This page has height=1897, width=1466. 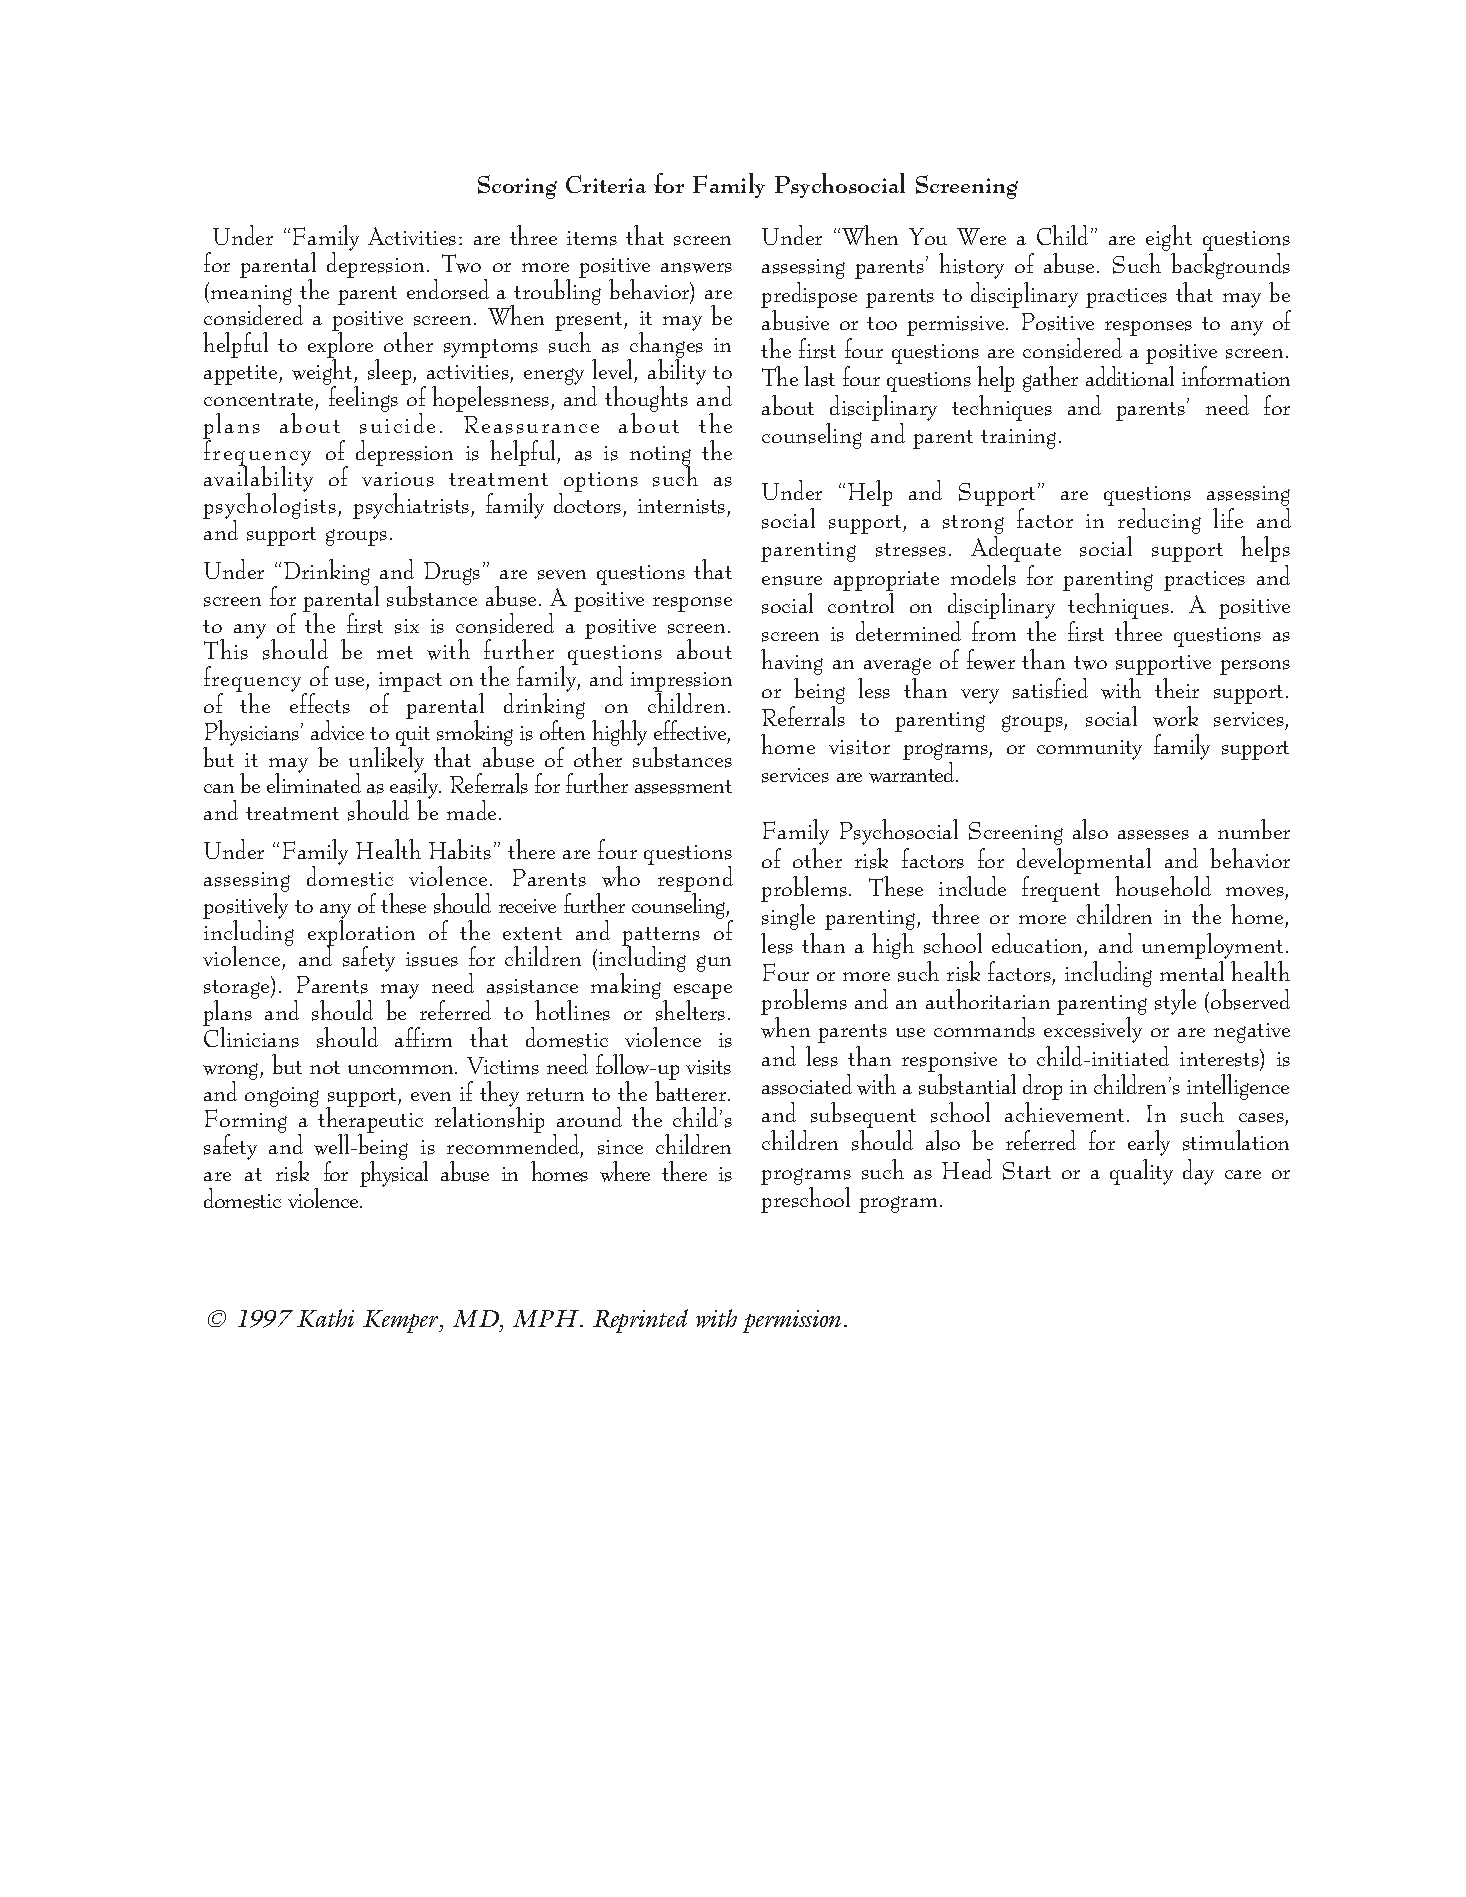 I want to click on backgrounds, so click(x=1230, y=266).
